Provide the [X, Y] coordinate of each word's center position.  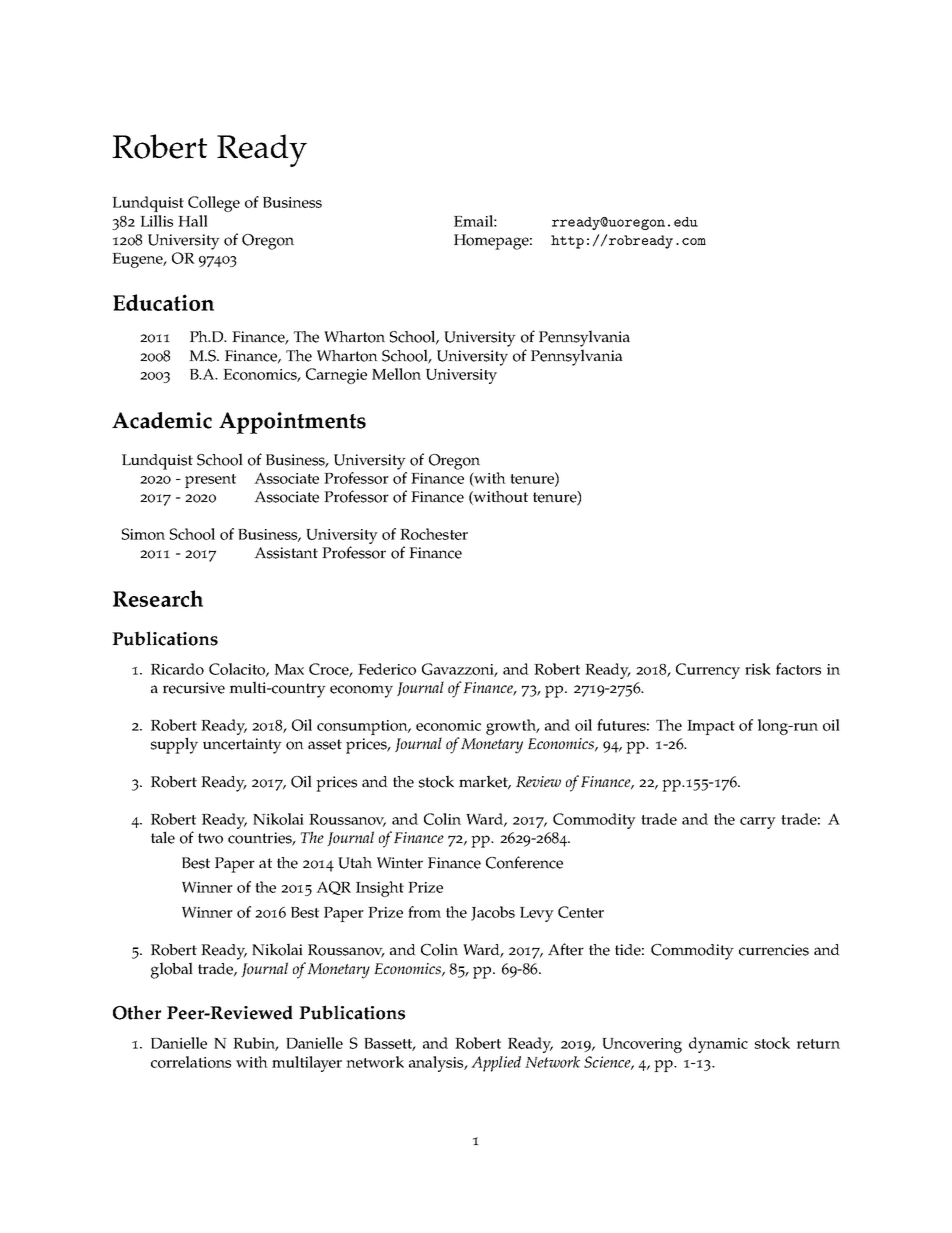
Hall [193, 221]
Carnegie [336, 376]
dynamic [718, 1045]
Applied [496, 1064]
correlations [191, 1062]
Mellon [396, 374]
